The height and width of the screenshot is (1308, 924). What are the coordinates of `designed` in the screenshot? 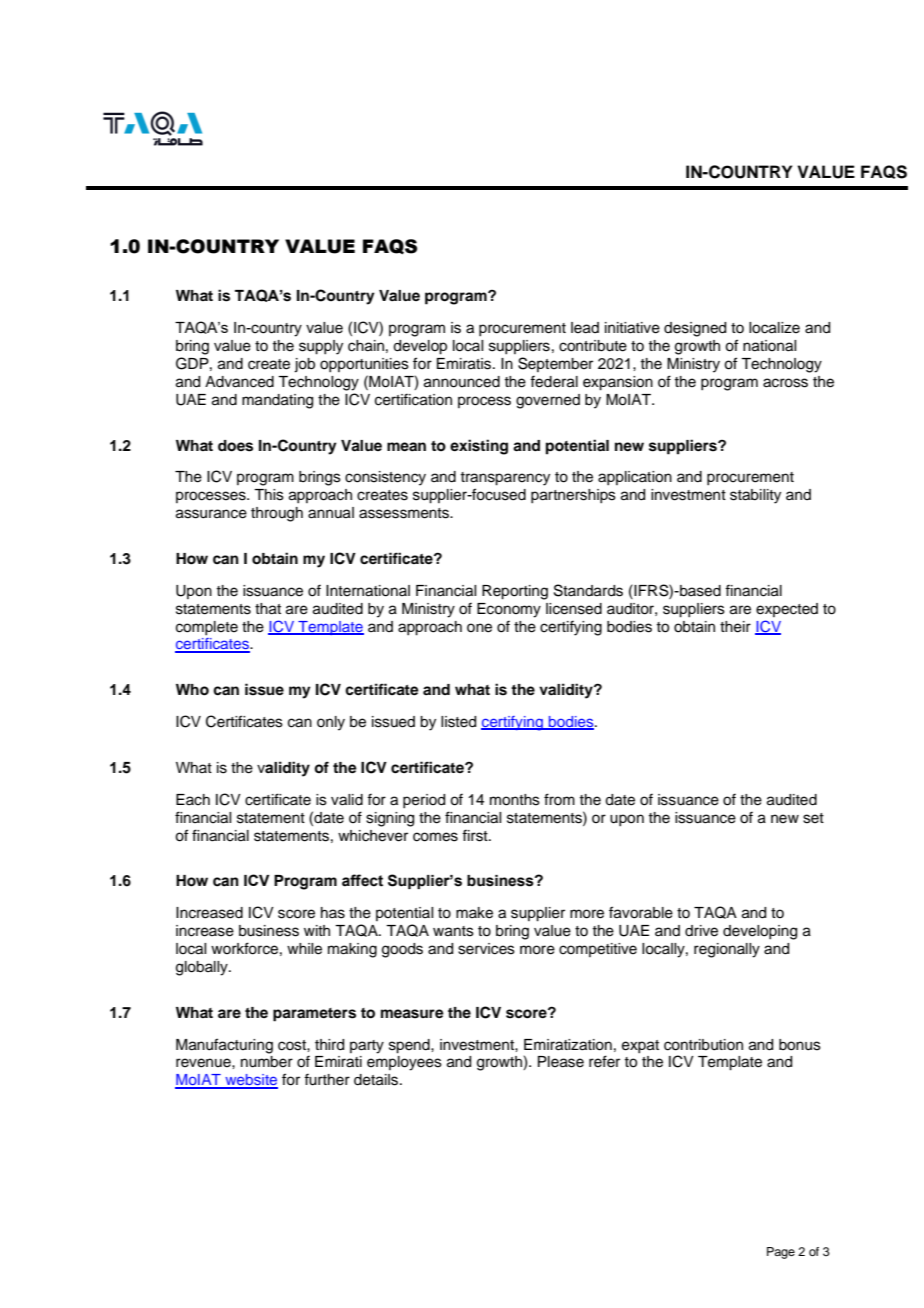 It's located at (695, 329).
